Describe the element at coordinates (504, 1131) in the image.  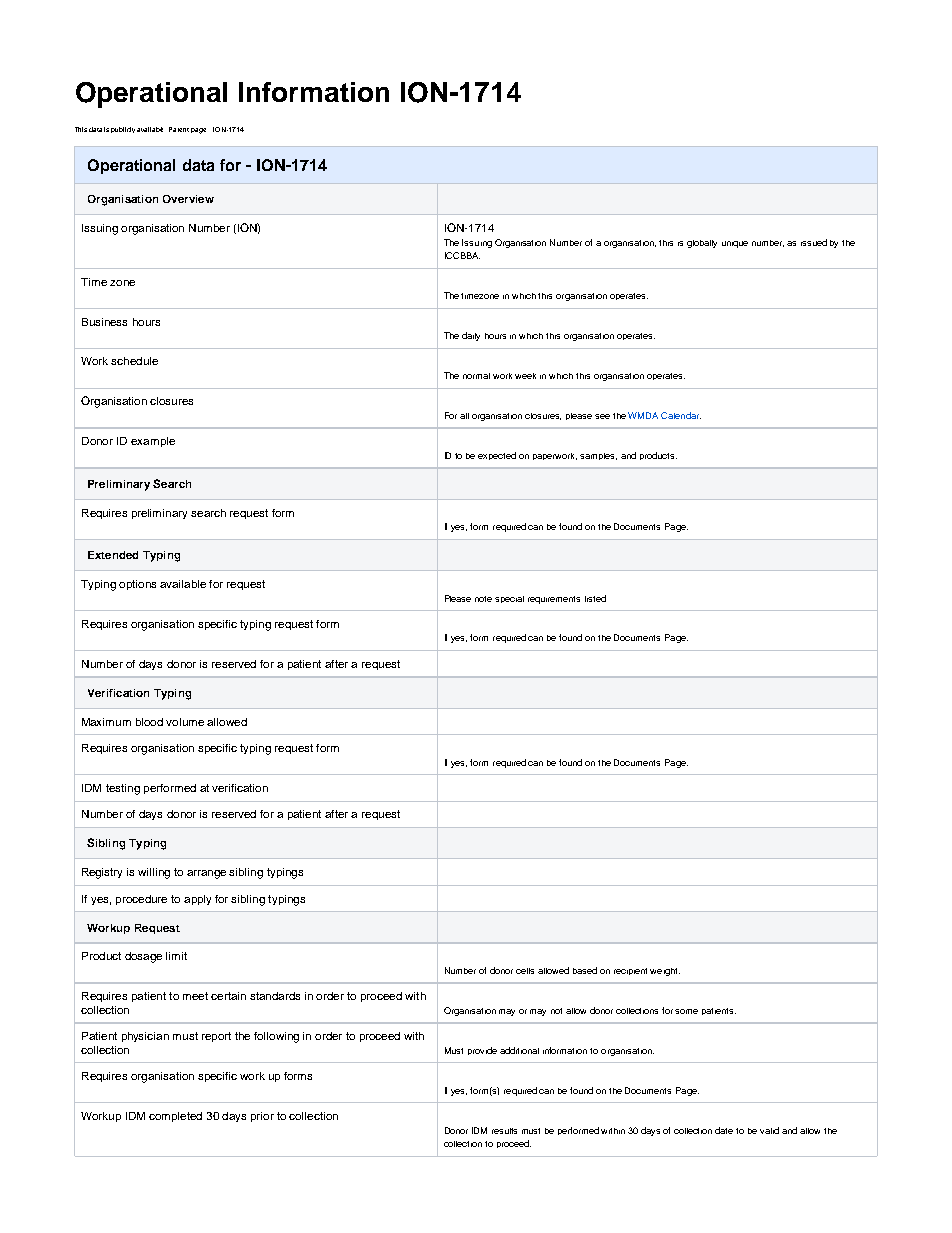
I see `results` at that location.
